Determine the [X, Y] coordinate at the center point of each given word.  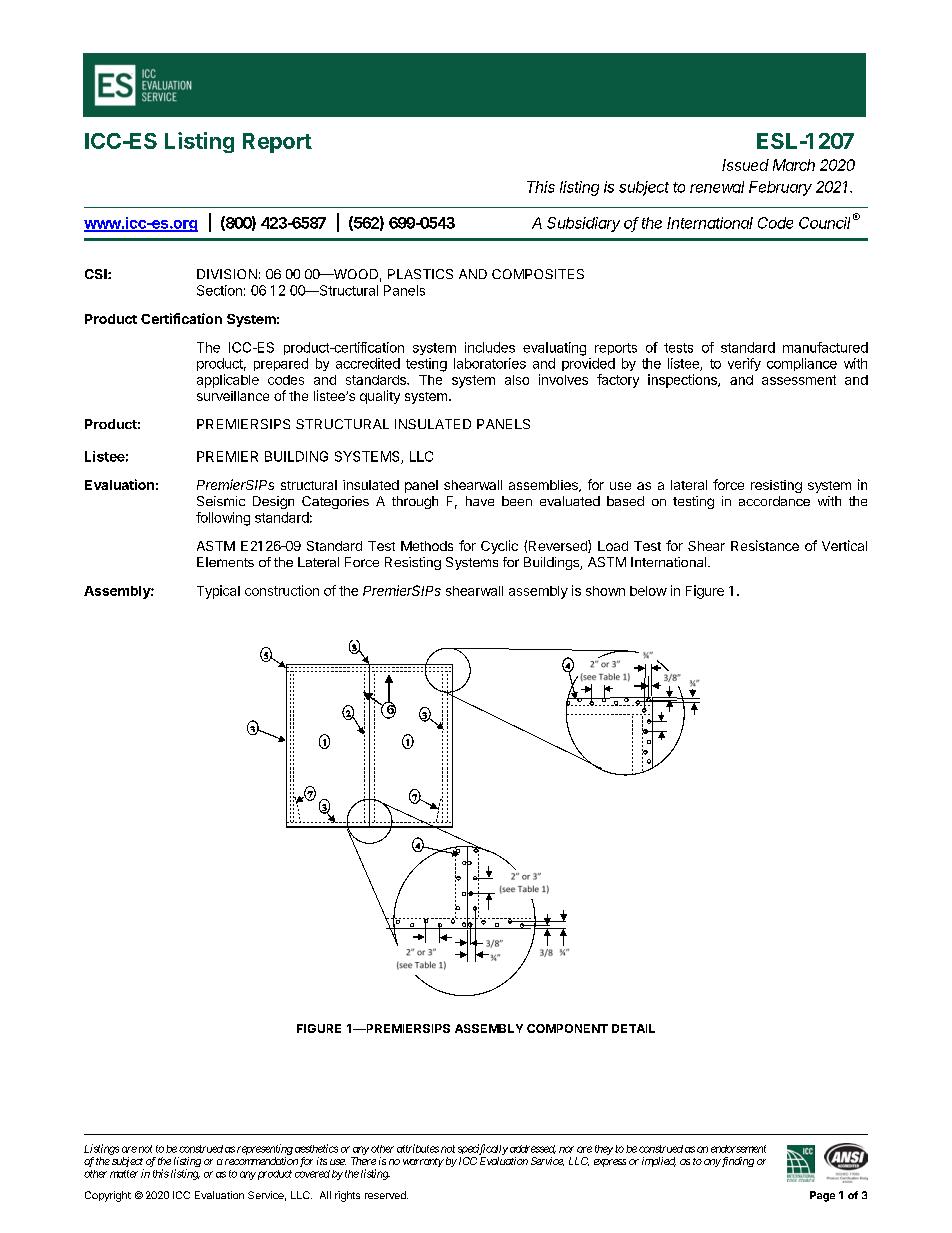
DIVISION [227, 274]
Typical [218, 592]
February [780, 188]
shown [605, 591]
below [648, 591]
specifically [483, 1149]
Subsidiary [583, 224]
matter [124, 1174]
